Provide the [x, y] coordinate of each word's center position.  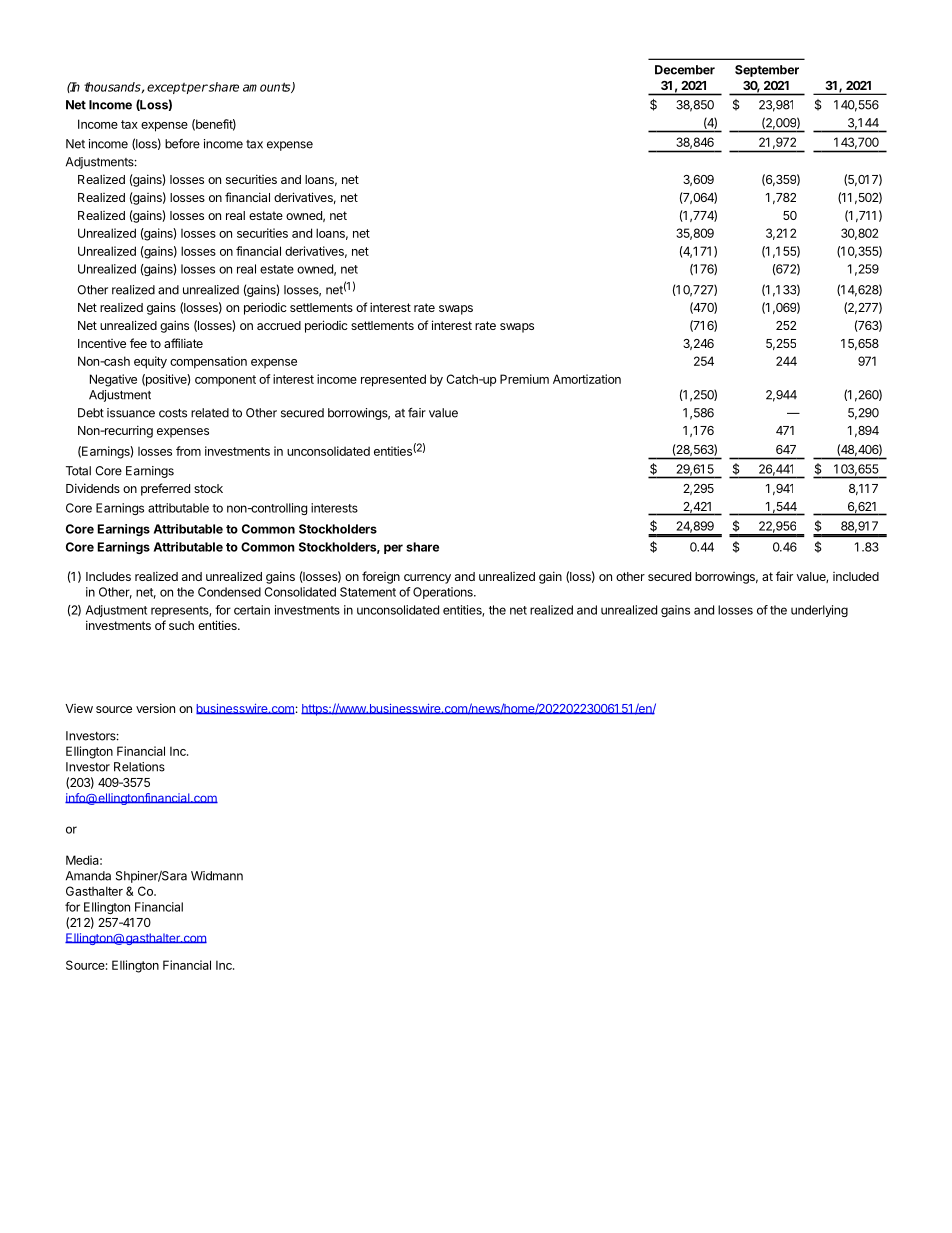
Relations [139, 767]
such [181, 625]
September [767, 71]
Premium [524, 379]
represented [393, 380]
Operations [444, 593]
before [182, 144]
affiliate [183, 343]
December [685, 70]
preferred [165, 489]
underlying [819, 611]
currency [427, 579]
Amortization [587, 379]
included [856, 576]
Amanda [88, 876]
